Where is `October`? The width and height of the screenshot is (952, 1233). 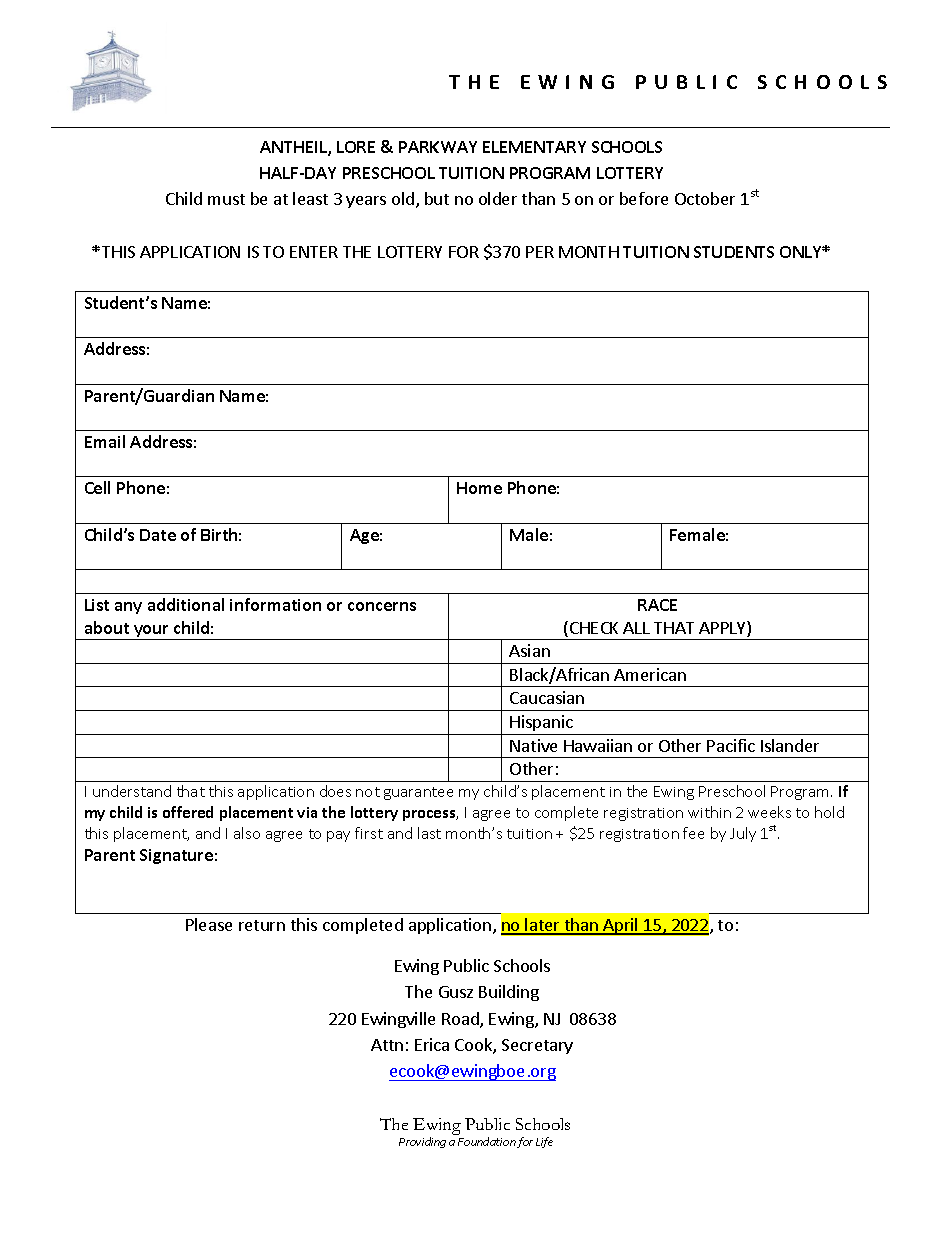 October is located at coordinates (705, 198).
